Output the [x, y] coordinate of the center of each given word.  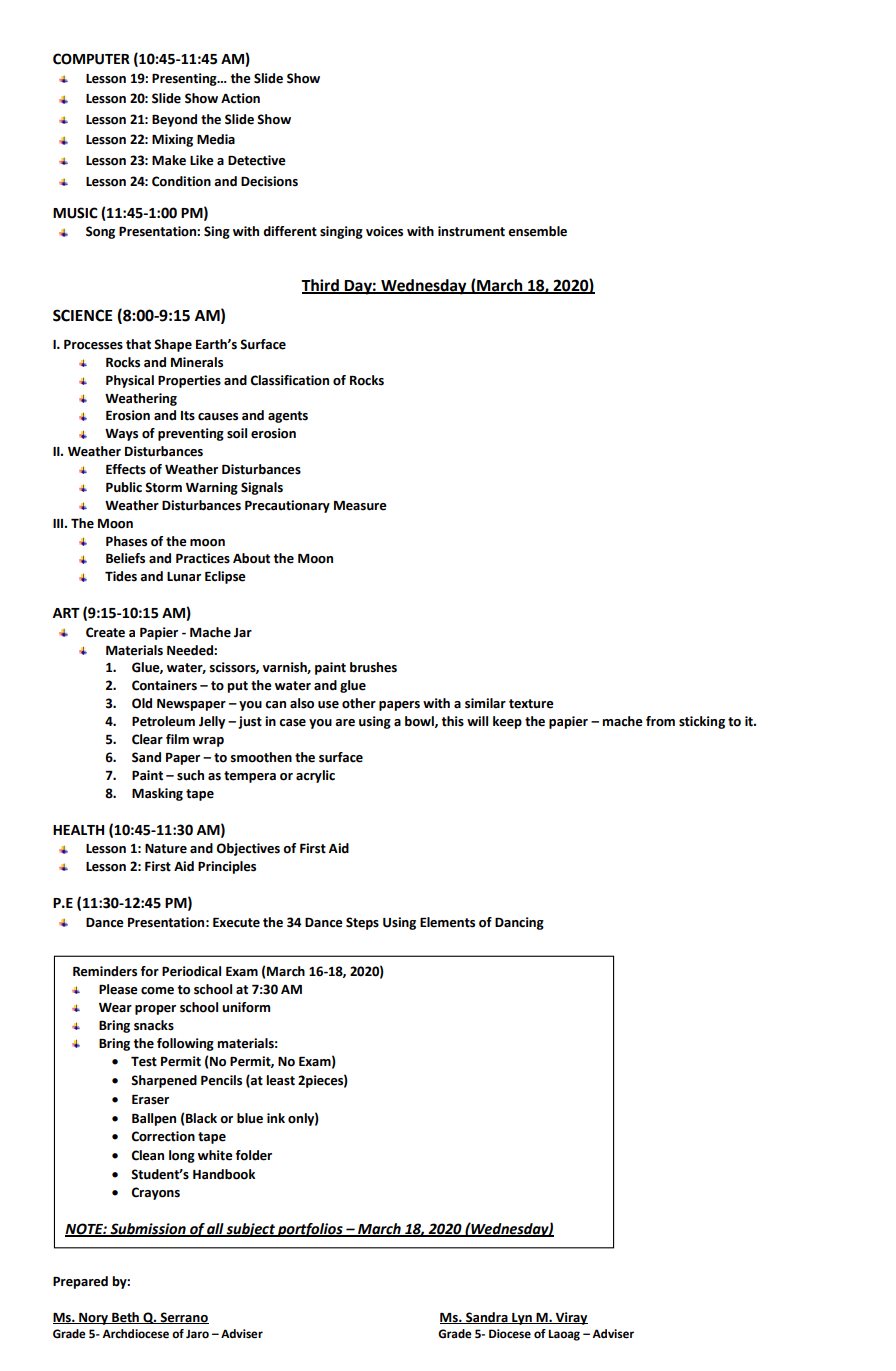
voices [384, 231]
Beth [125, 1318]
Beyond [174, 120]
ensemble [537, 231]
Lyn [522, 1319]
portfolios [310, 1230]
